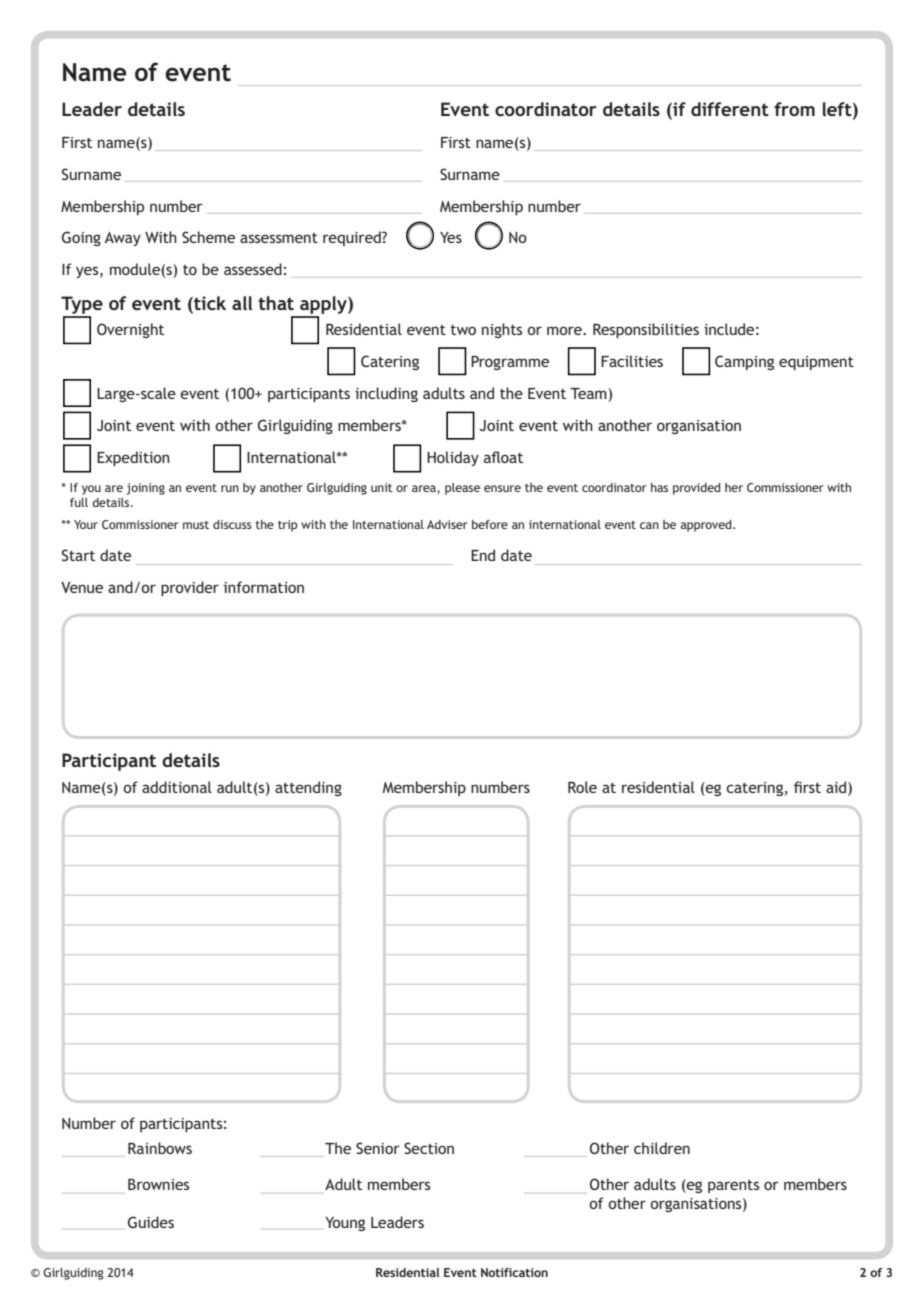 The height and width of the screenshot is (1308, 924). What do you see at coordinates (582, 787) in the screenshot?
I see `Role` at bounding box center [582, 787].
